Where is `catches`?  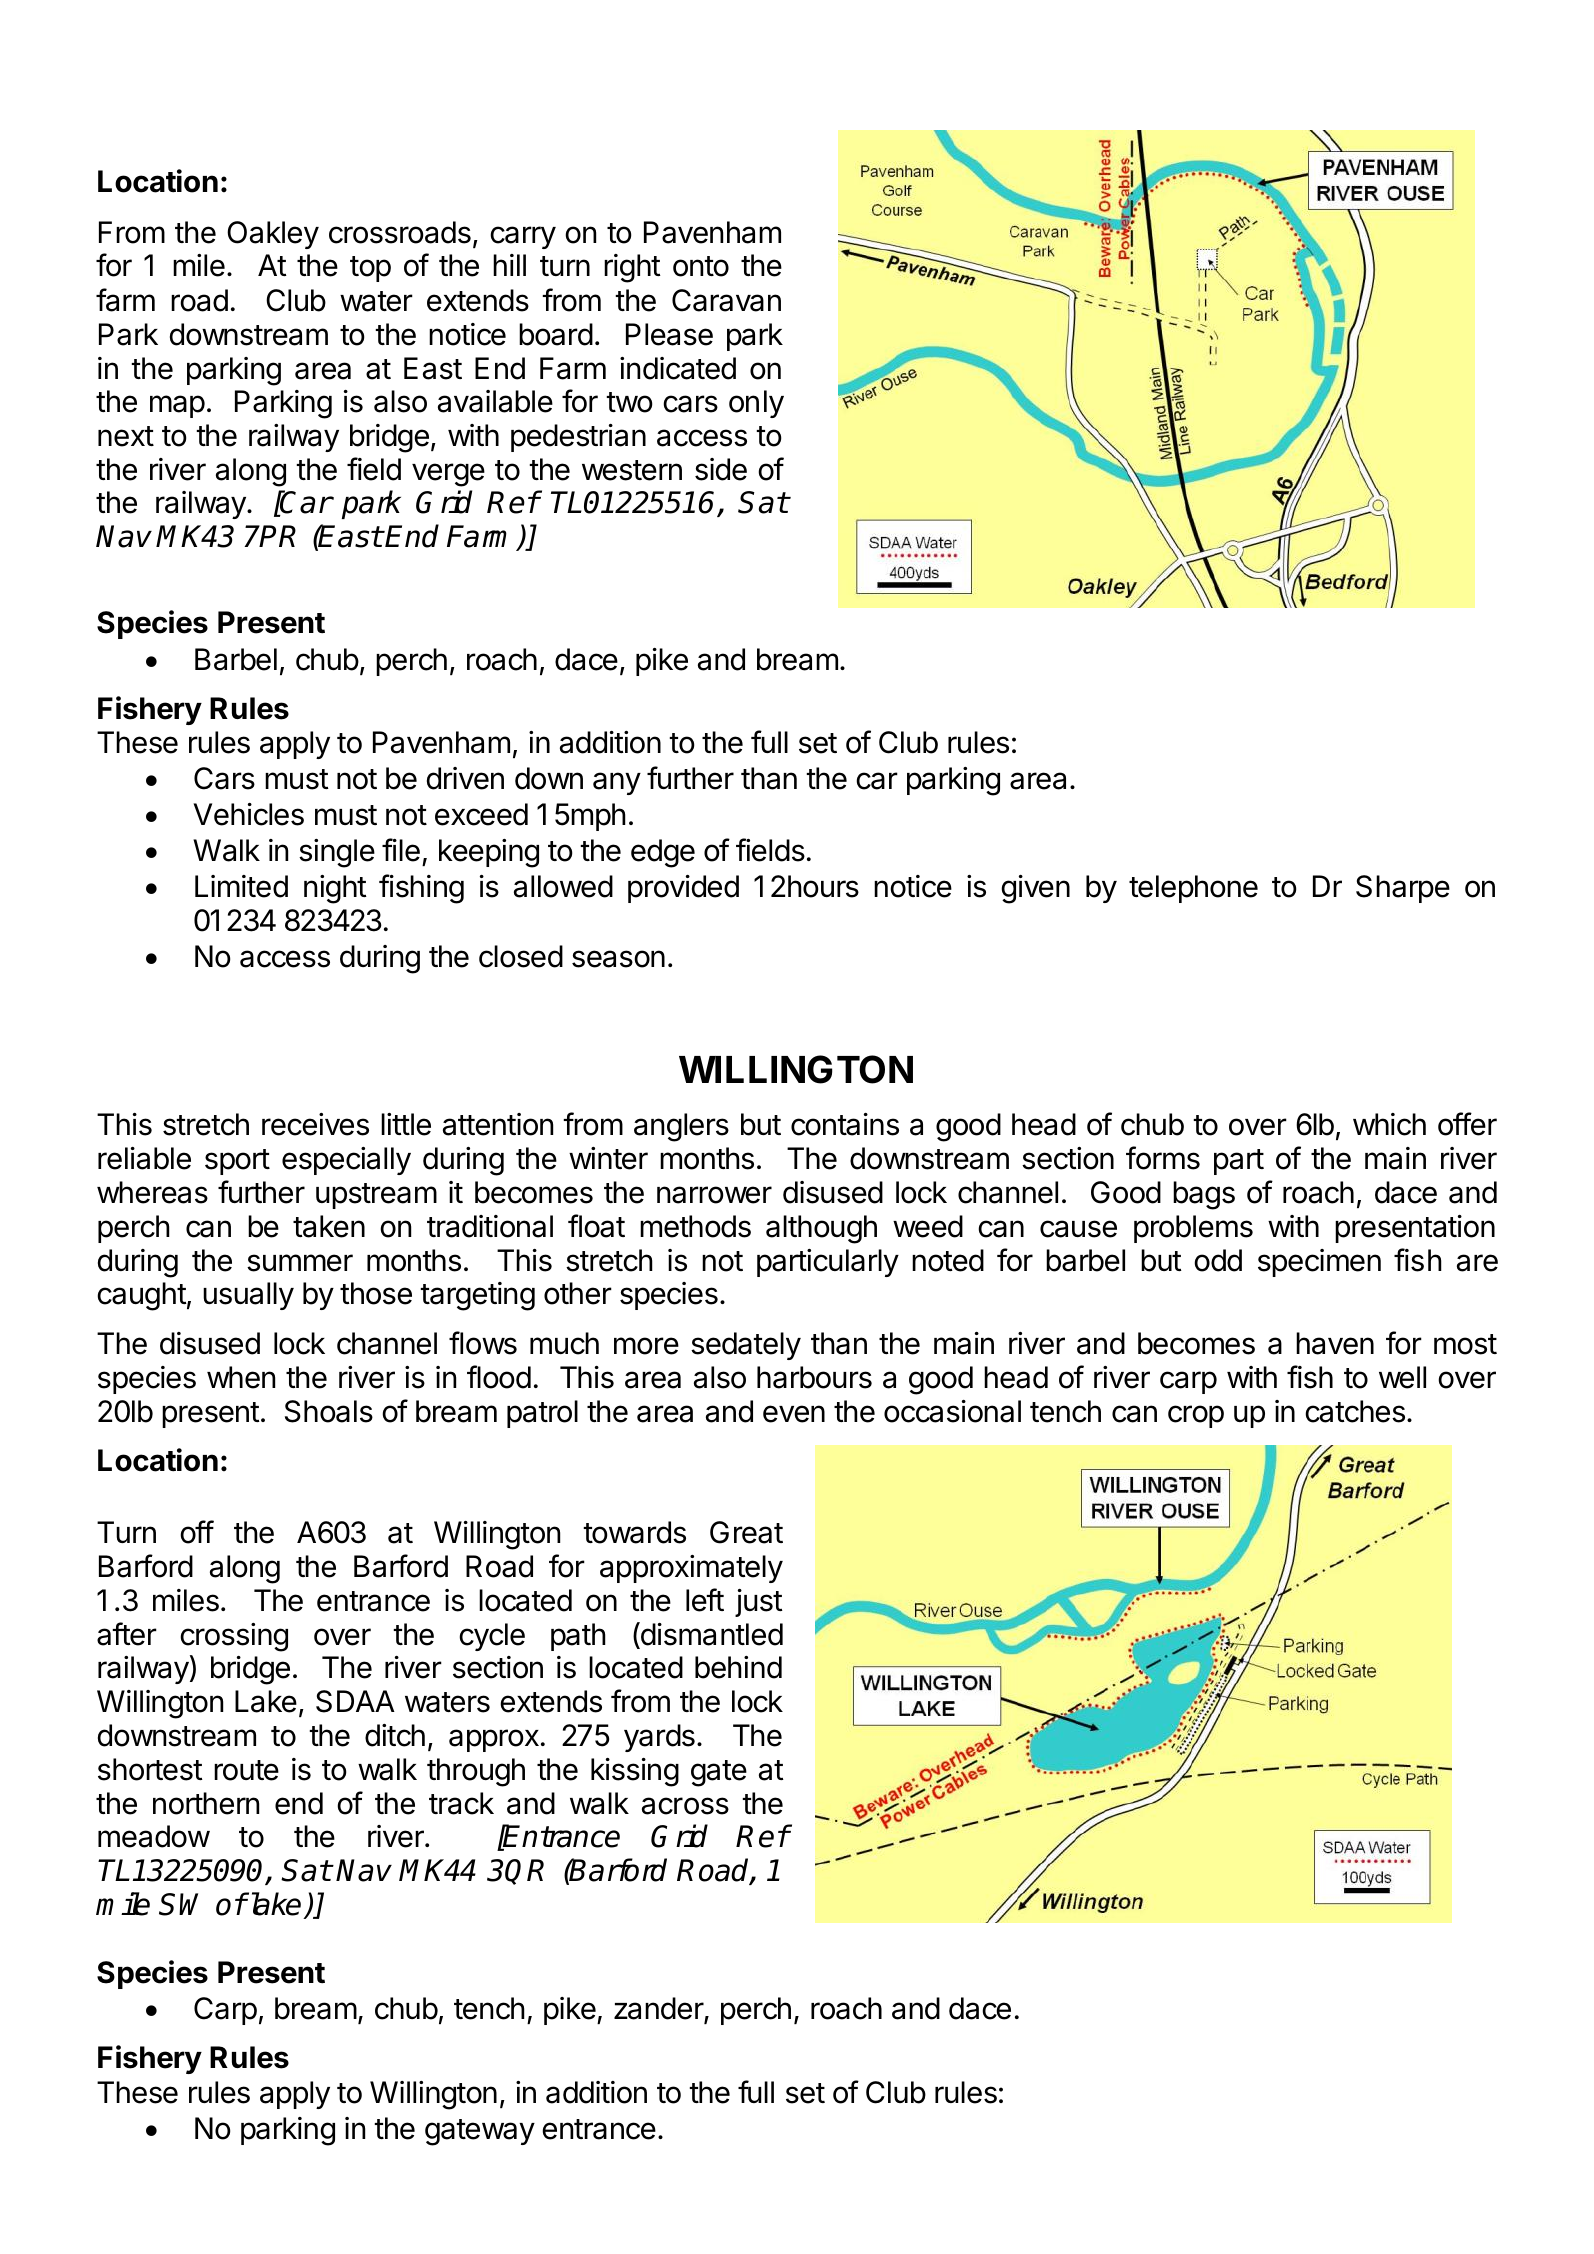
catches is located at coordinates (1355, 1411).
